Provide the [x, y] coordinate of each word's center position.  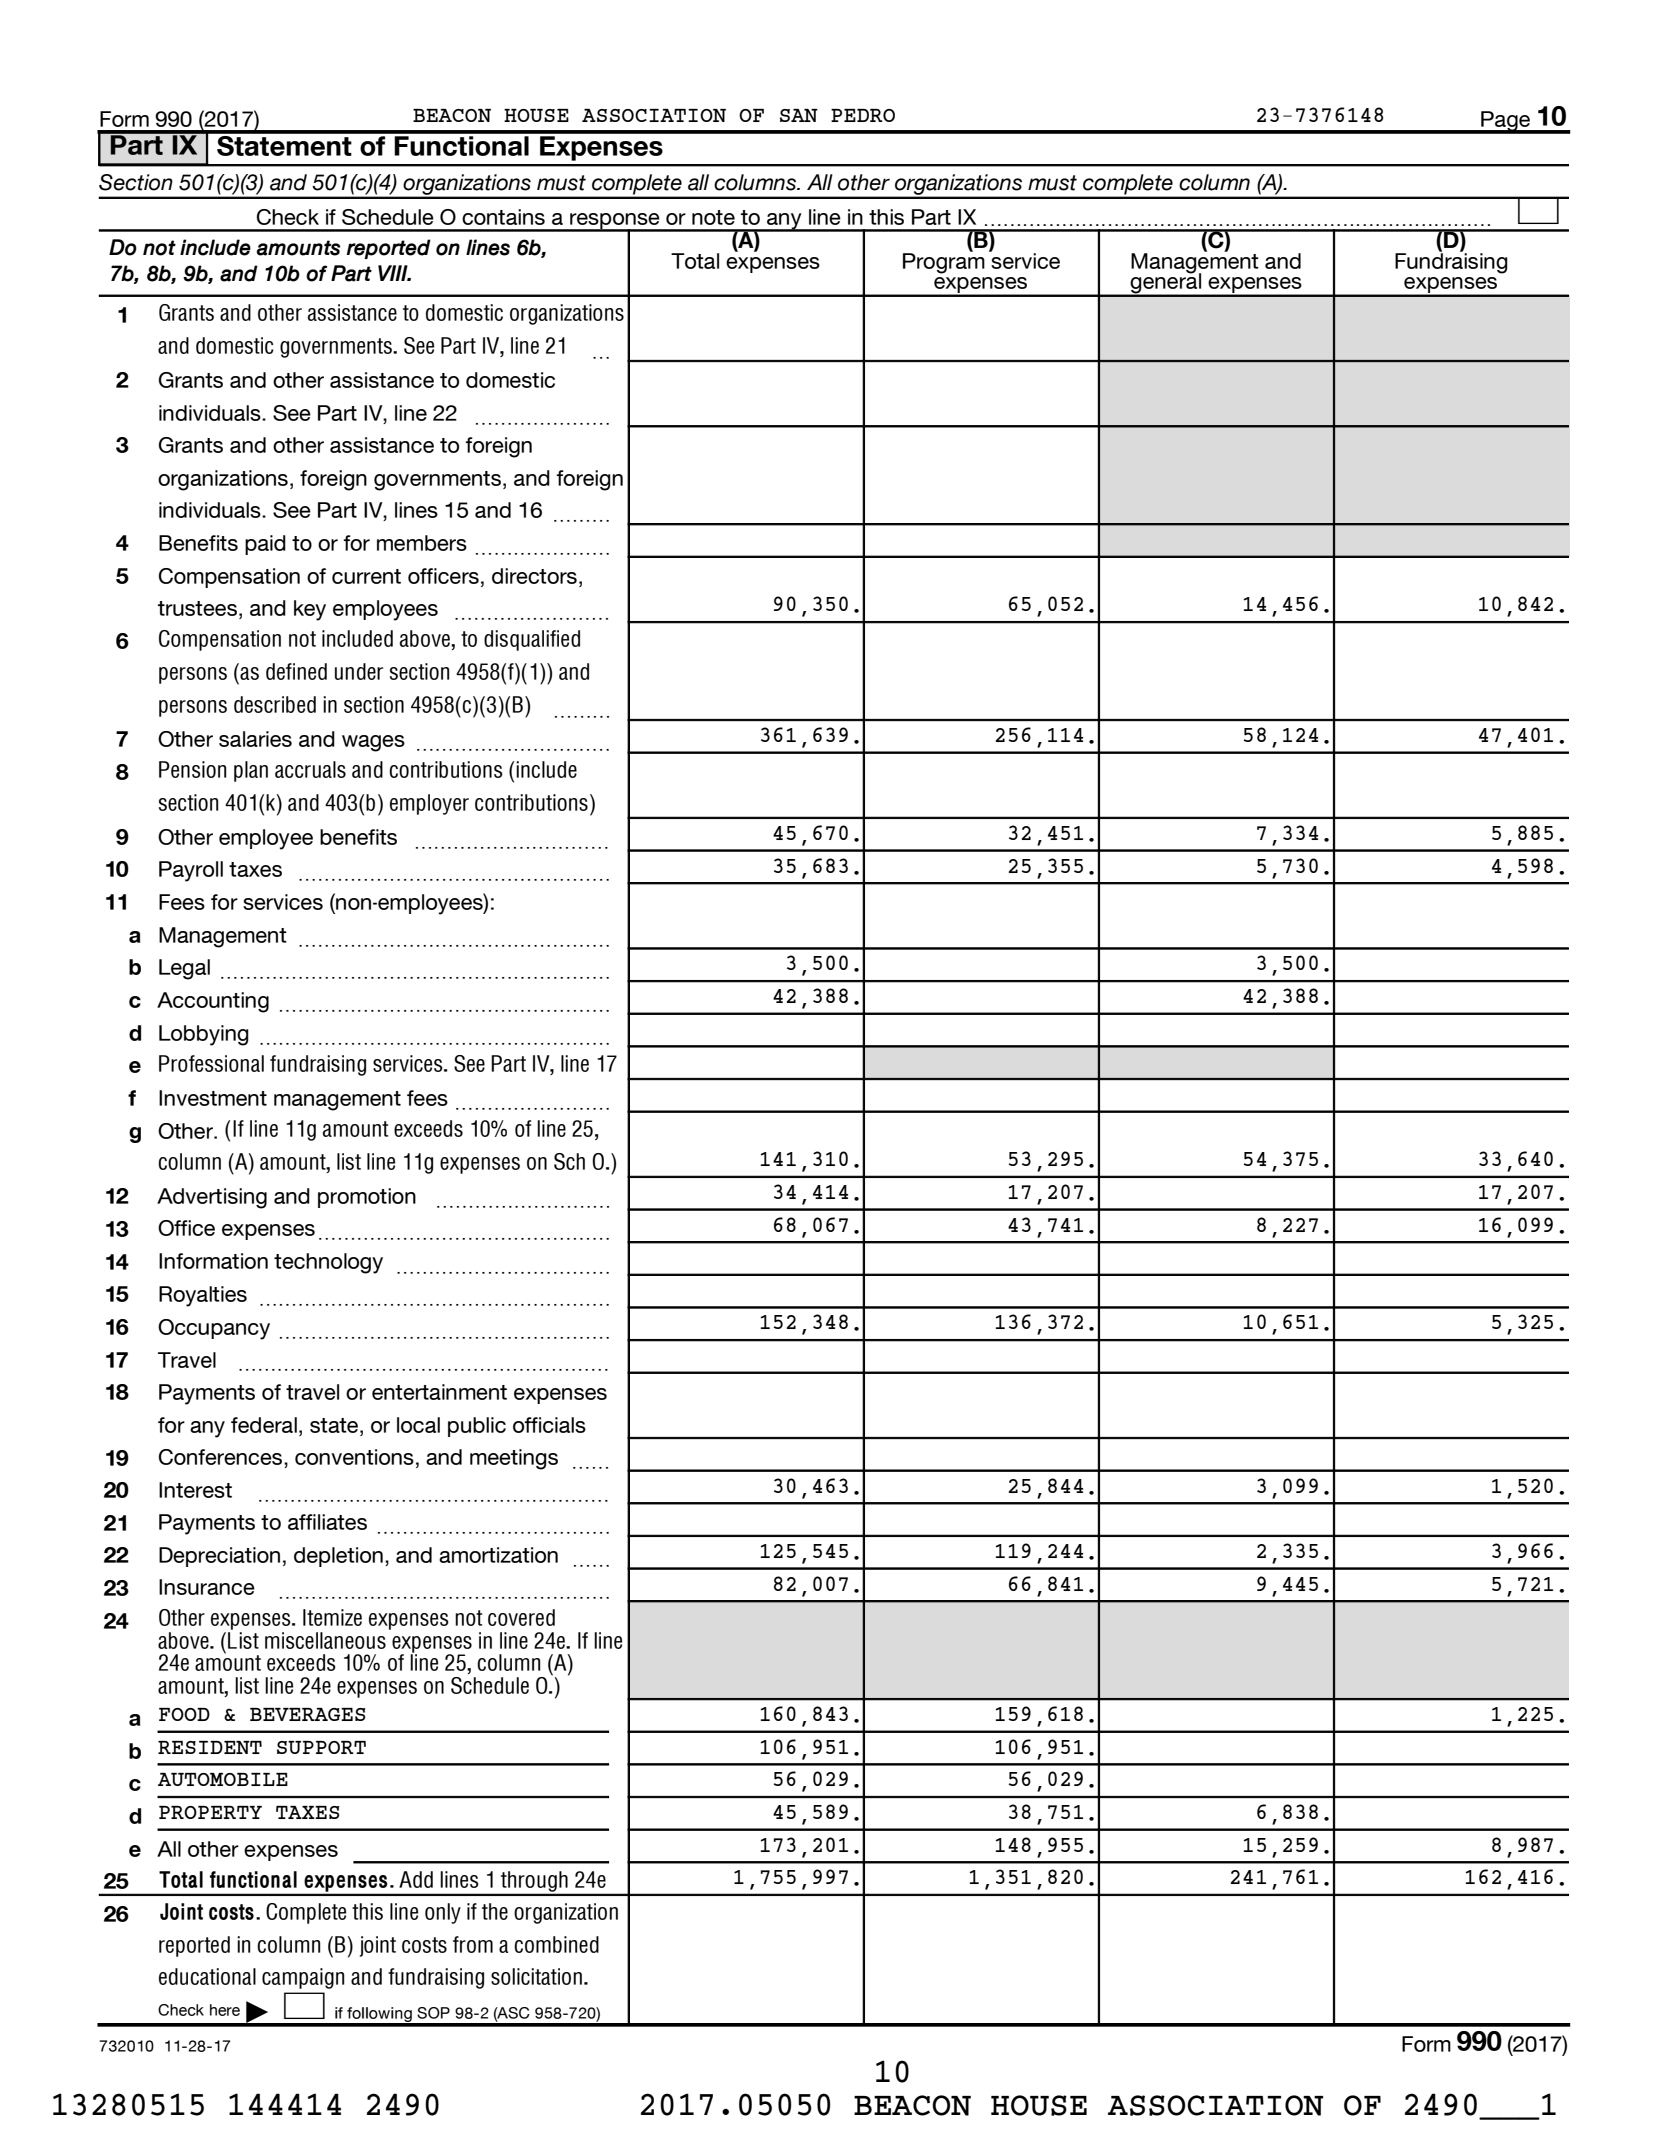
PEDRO [863, 115]
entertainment [439, 1392]
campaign [303, 1978]
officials [549, 1425]
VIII [394, 273]
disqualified [532, 640]
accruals [310, 769]
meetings [514, 1459]
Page [1506, 122]
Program [944, 262]
